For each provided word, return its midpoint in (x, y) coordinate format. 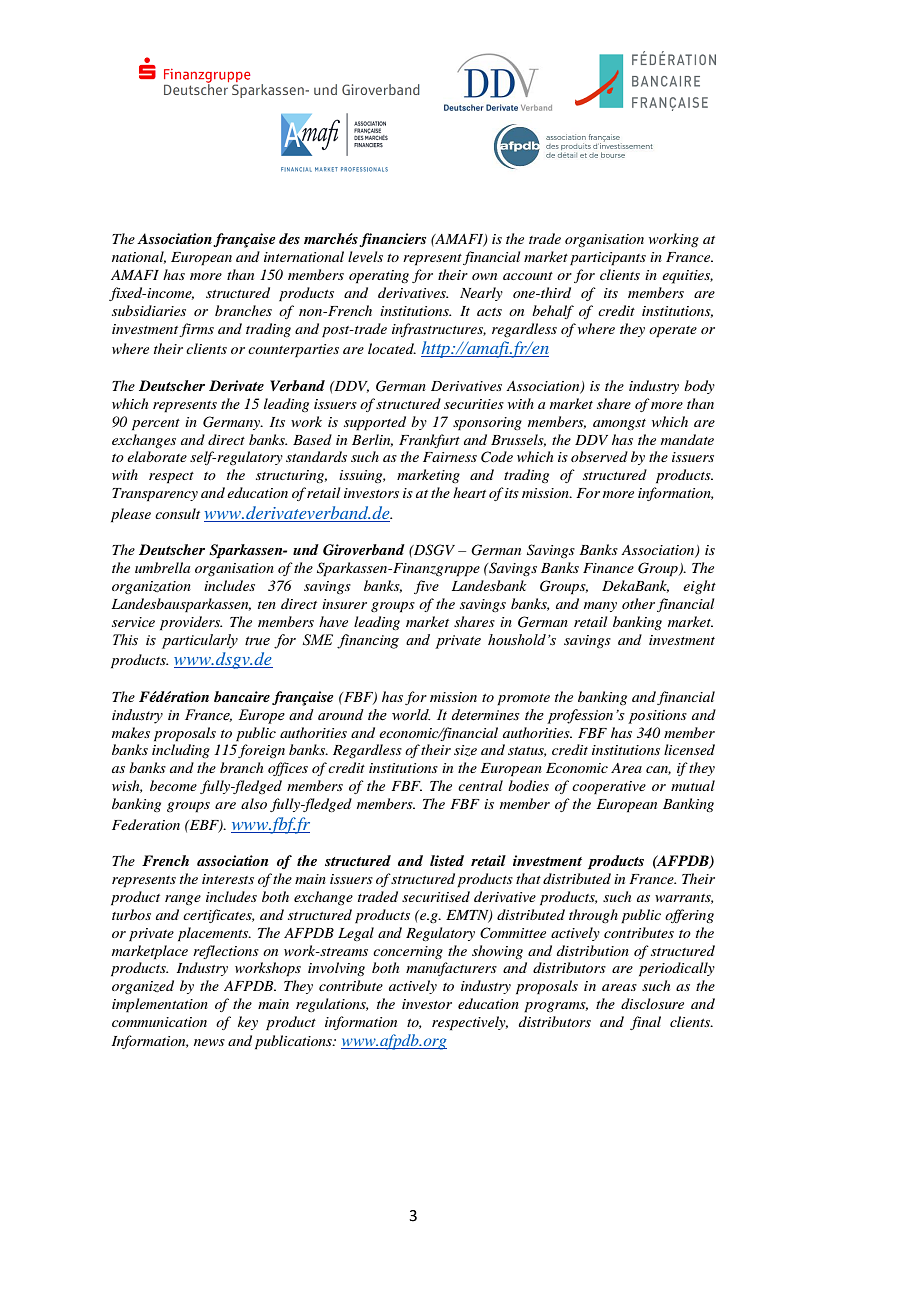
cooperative (609, 788)
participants (608, 259)
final (645, 1023)
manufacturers (451, 969)
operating (379, 277)
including (181, 751)
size (465, 751)
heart (469, 492)
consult (177, 513)
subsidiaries (149, 310)
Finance (608, 568)
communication (159, 1022)
